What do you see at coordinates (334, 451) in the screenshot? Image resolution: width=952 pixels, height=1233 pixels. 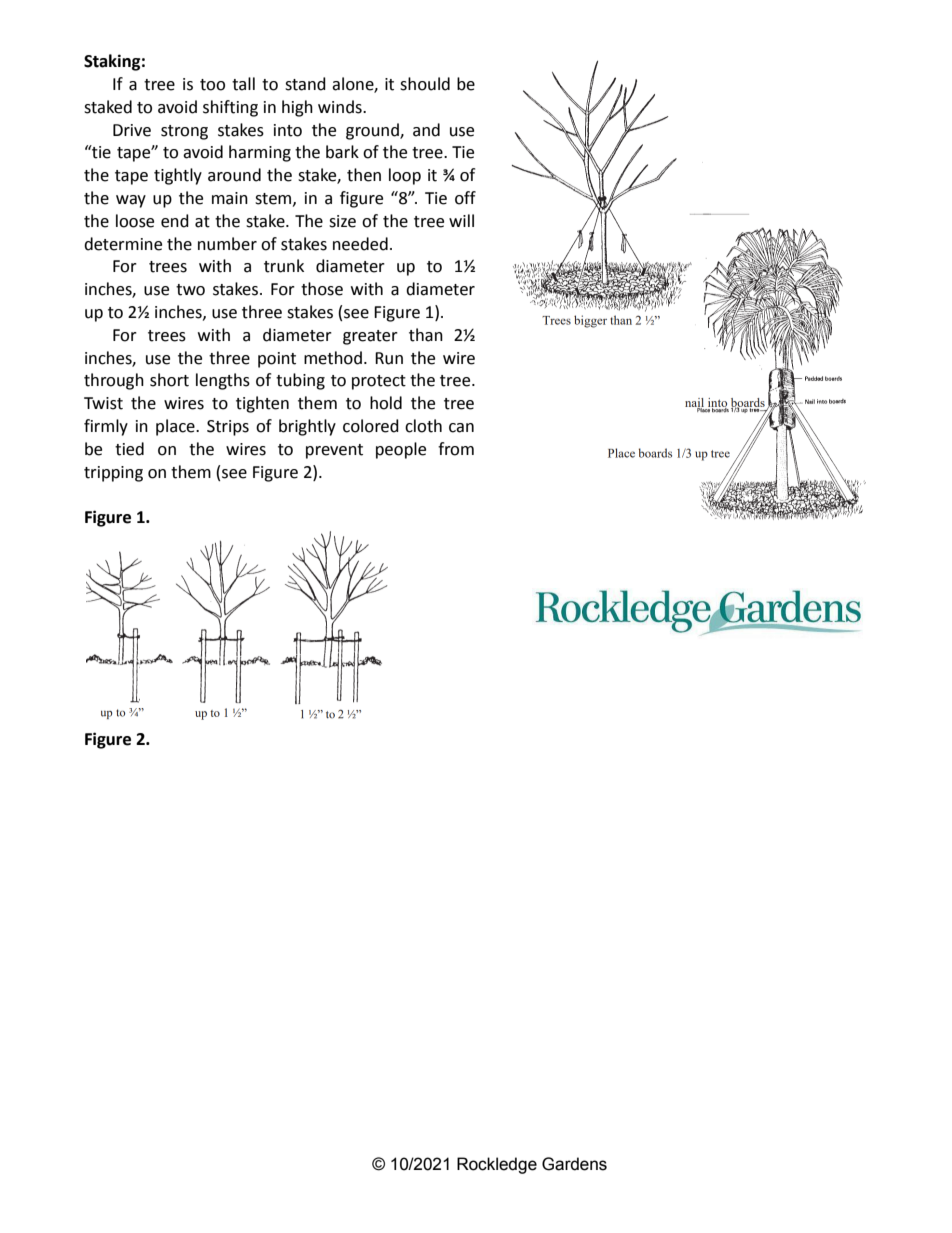 I see `prevent` at bounding box center [334, 451].
